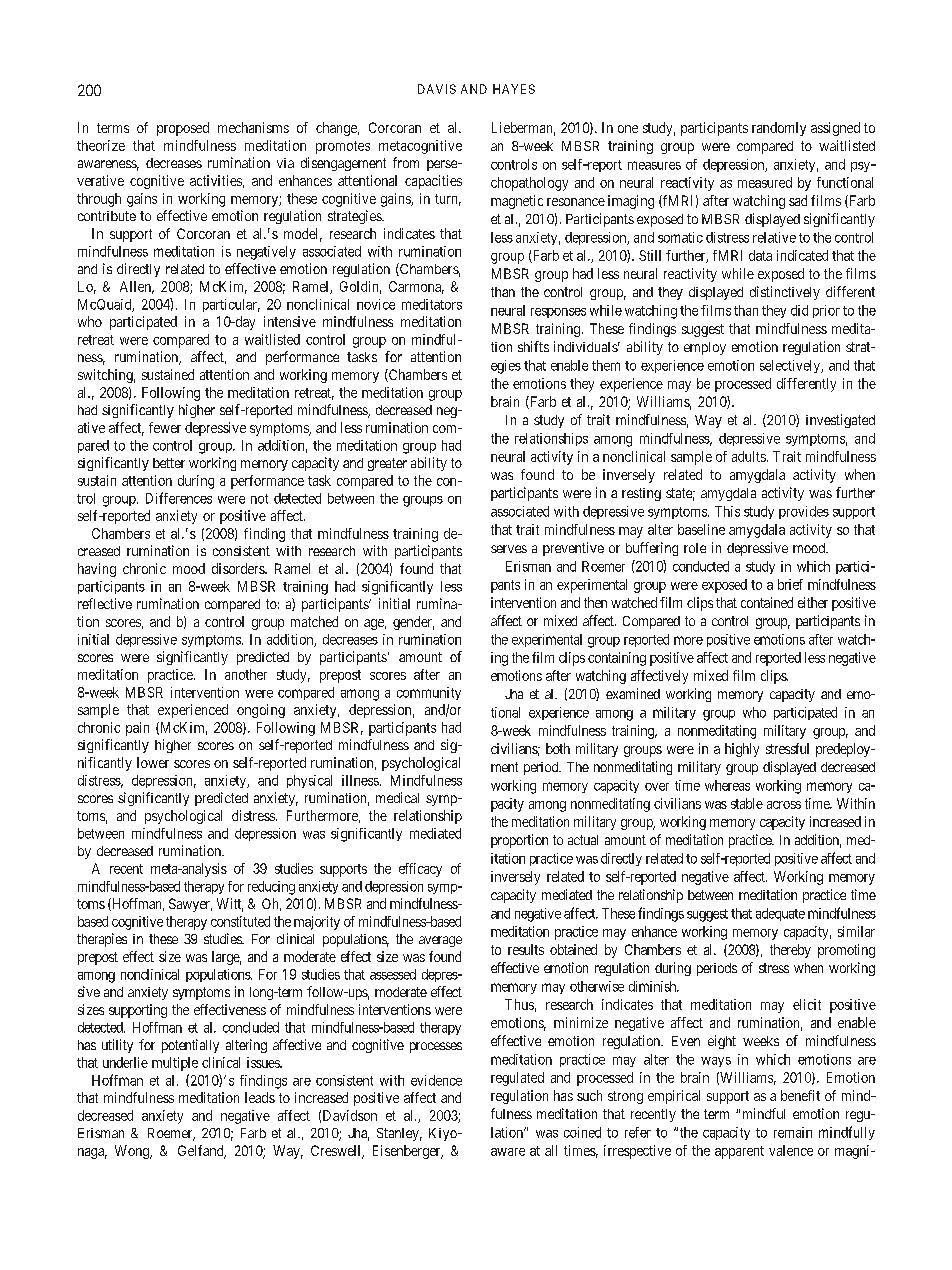  What do you see at coordinates (705, 348) in the page?
I see `employ` at bounding box center [705, 348].
